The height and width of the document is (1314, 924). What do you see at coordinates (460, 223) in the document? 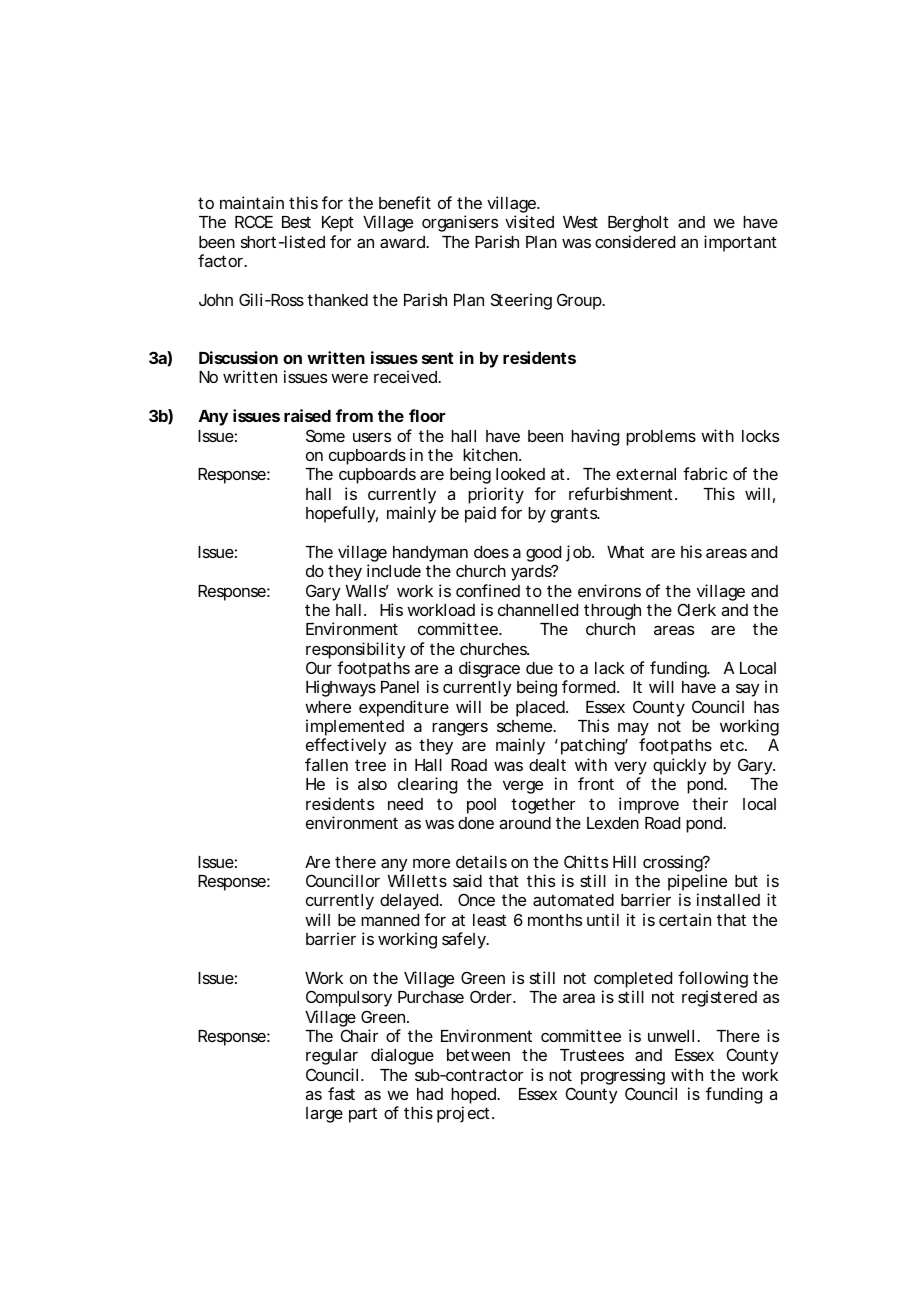
I see `organisers` at bounding box center [460, 223].
